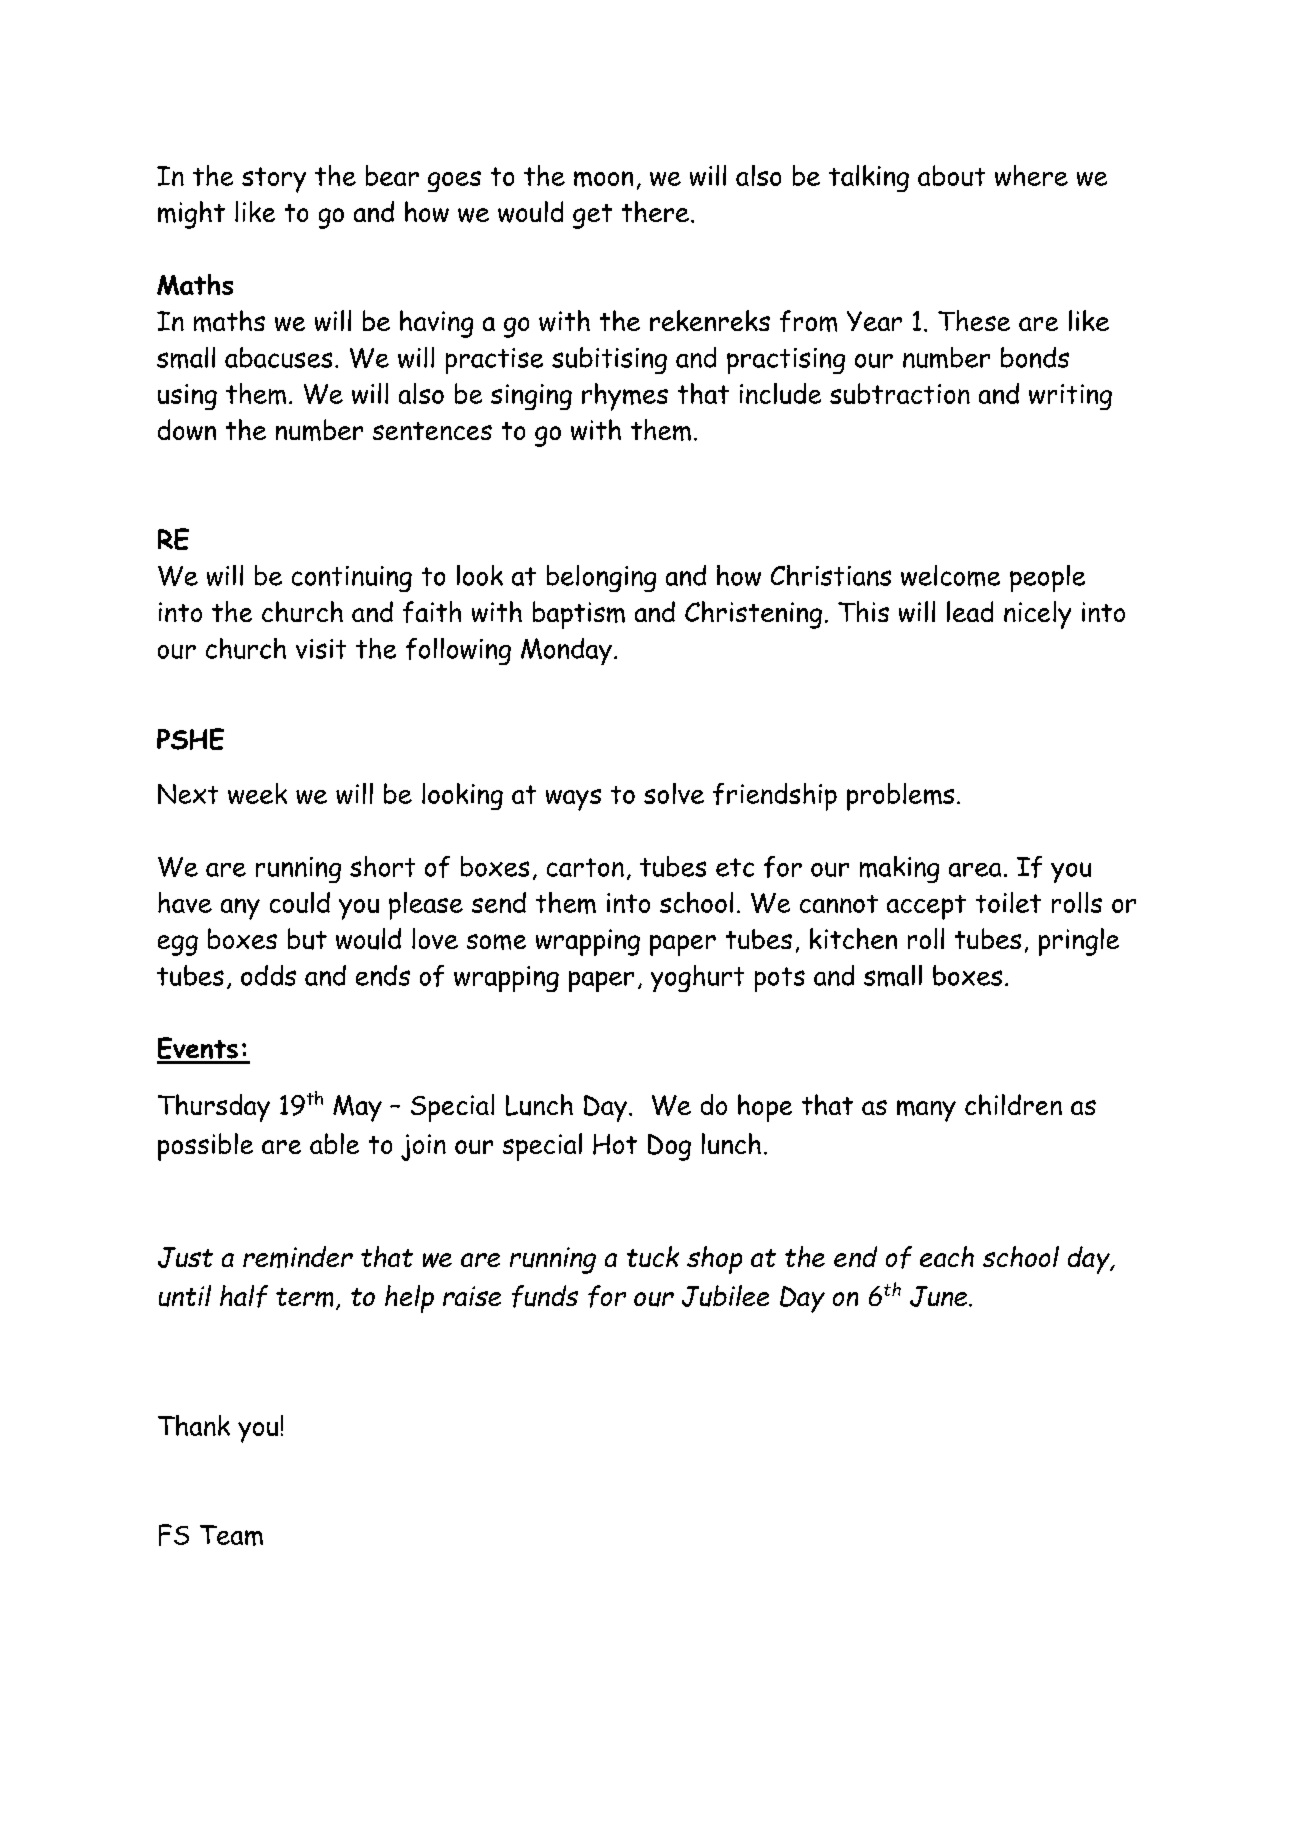 The height and width of the screenshot is (1830, 1294). I want to click on about, so click(951, 175).
